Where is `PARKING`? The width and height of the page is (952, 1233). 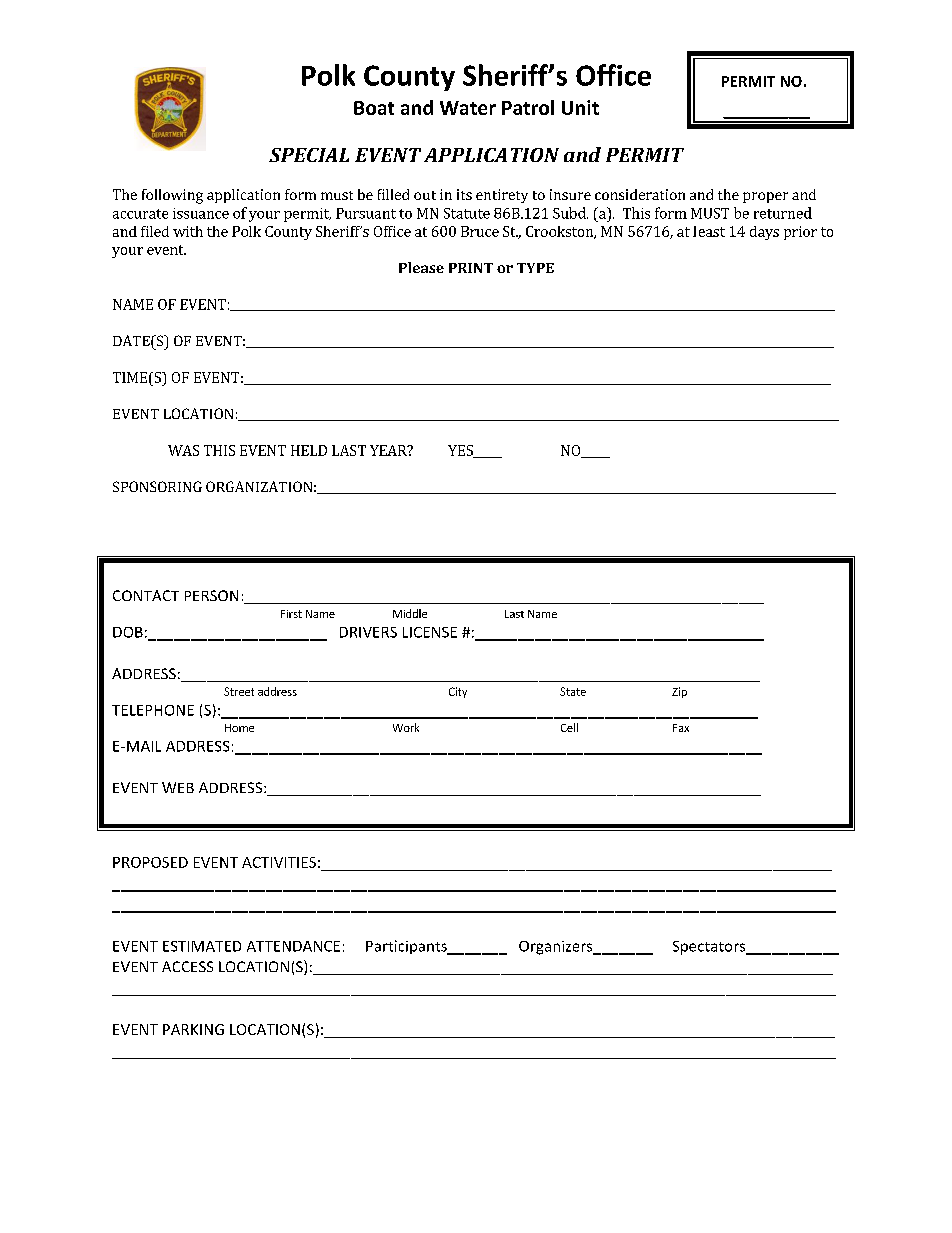
PARKING is located at coordinates (193, 1029).
